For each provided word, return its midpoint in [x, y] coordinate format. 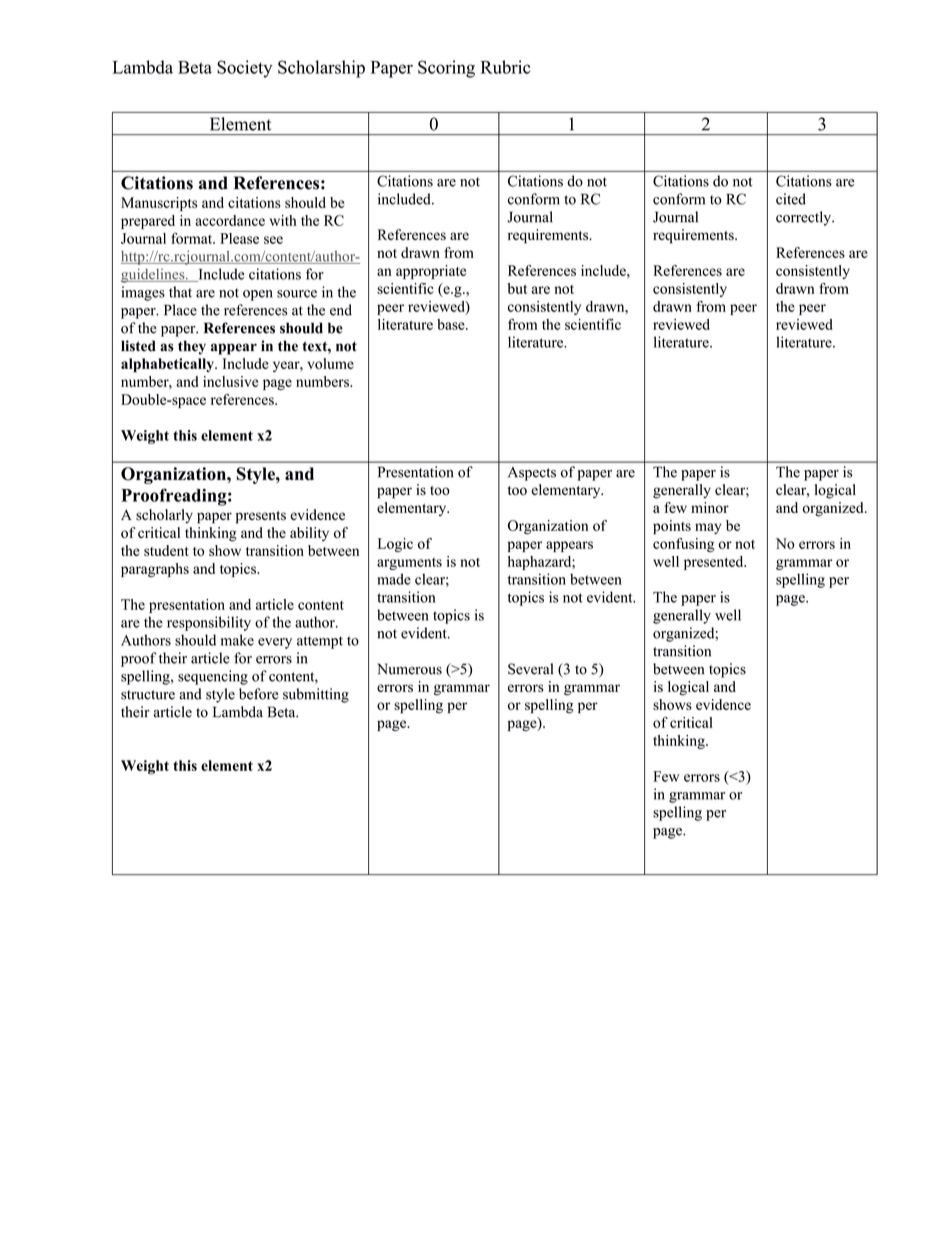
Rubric [506, 67]
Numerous [409, 669]
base [452, 324]
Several [530, 669]
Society [244, 69]
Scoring [446, 69]
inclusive [230, 381]
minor [710, 507]
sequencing [213, 677]
